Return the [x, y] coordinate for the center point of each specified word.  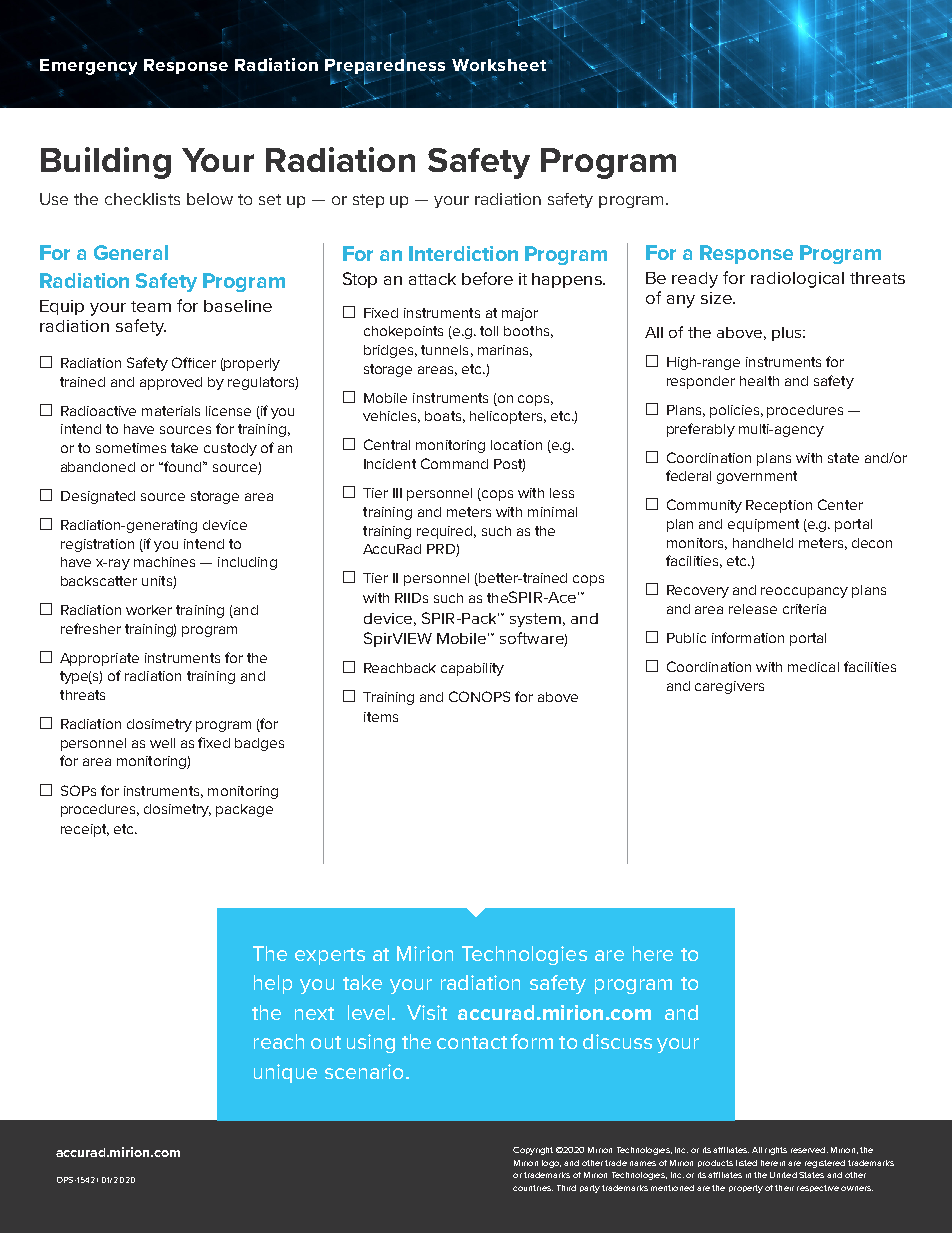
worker [149, 610]
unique [285, 1073]
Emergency [88, 67]
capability [472, 669]
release [753, 609]
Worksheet [499, 65]
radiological [797, 280]
